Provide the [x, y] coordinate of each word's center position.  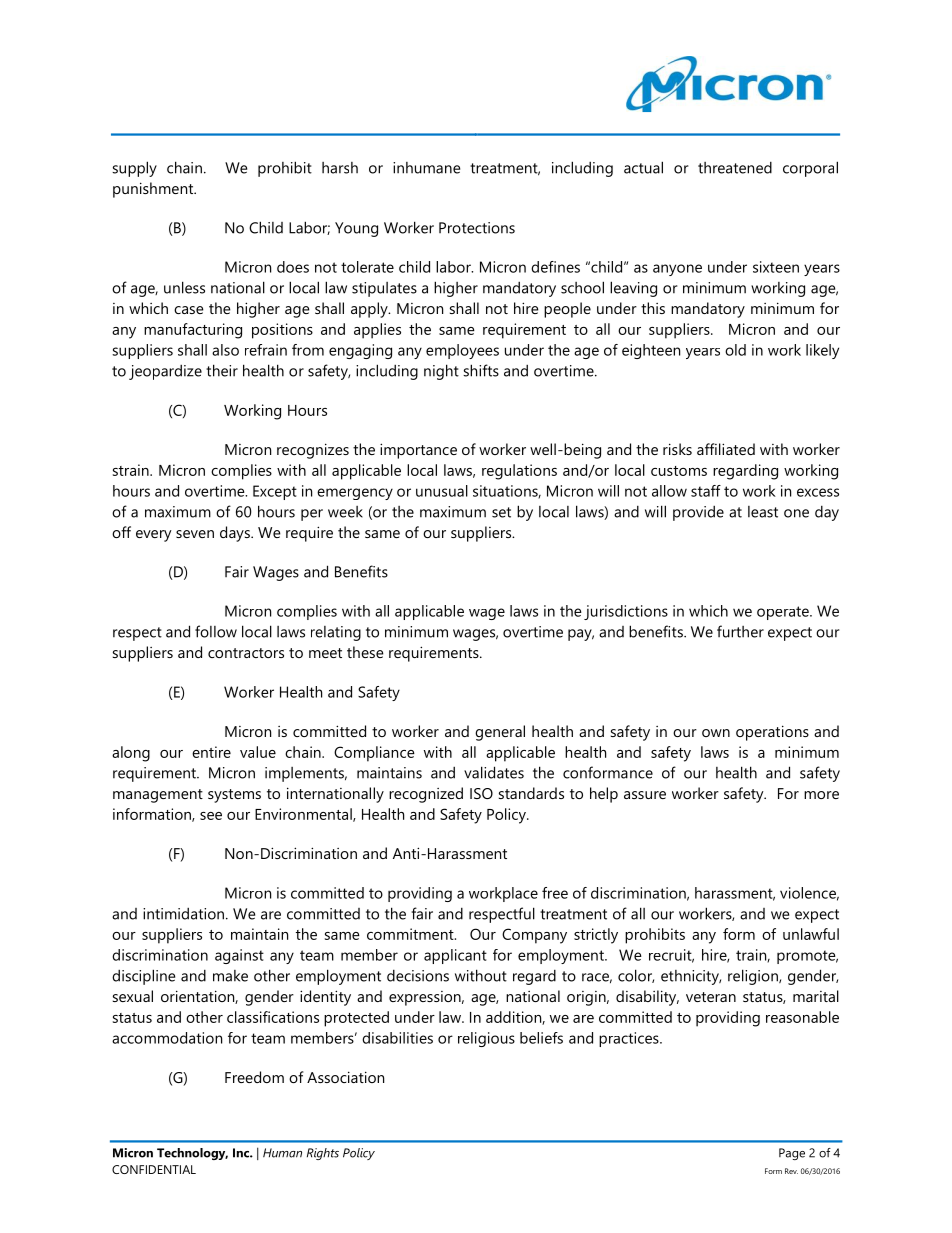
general [500, 733]
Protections [477, 228]
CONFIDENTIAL [154, 1169]
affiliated [726, 449]
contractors [246, 653]
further [740, 631]
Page [792, 1154]
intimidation [183, 913]
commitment [411, 934]
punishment [154, 190]
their [222, 370]
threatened [735, 167]
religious [486, 1039]
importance [418, 451]
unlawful [811, 934]
